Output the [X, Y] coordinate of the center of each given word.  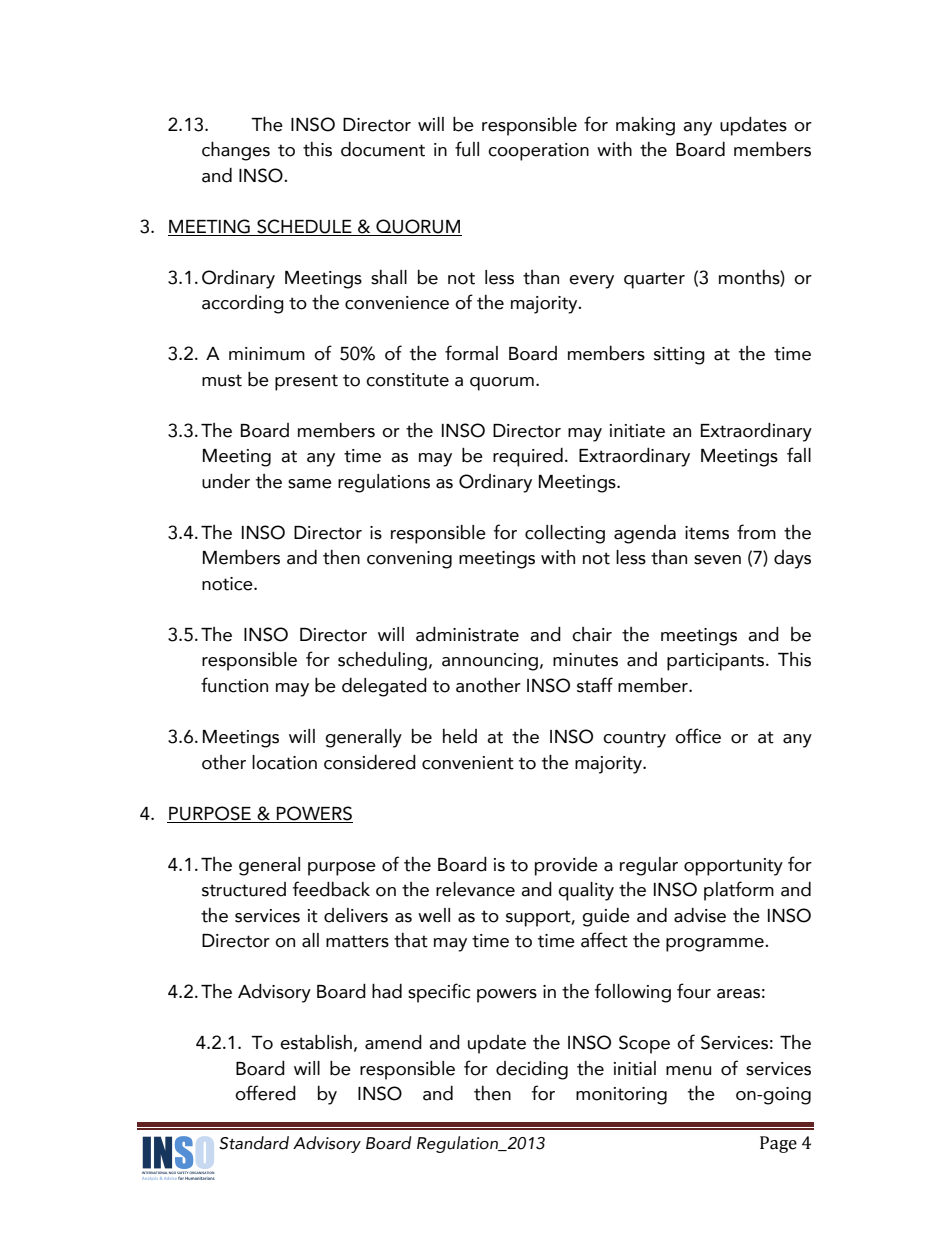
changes [236, 151]
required [528, 457]
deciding [532, 1070]
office [698, 736]
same [310, 484]
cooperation [538, 152]
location [284, 762]
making [645, 126]
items [707, 533]
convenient [468, 763]
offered [265, 1093]
